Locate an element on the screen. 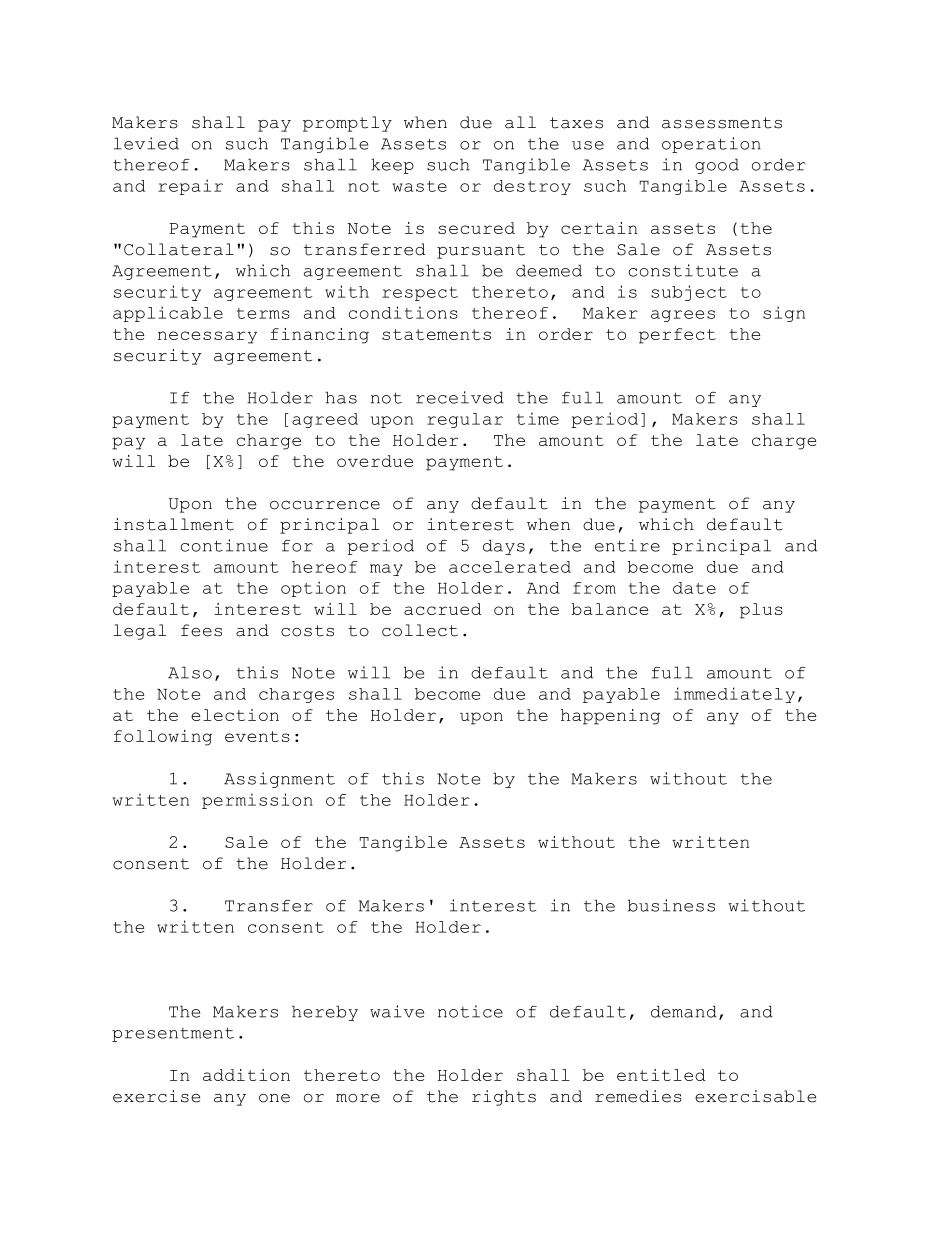 This screenshot has width=952, height=1233. immediately is located at coordinates (734, 695).
